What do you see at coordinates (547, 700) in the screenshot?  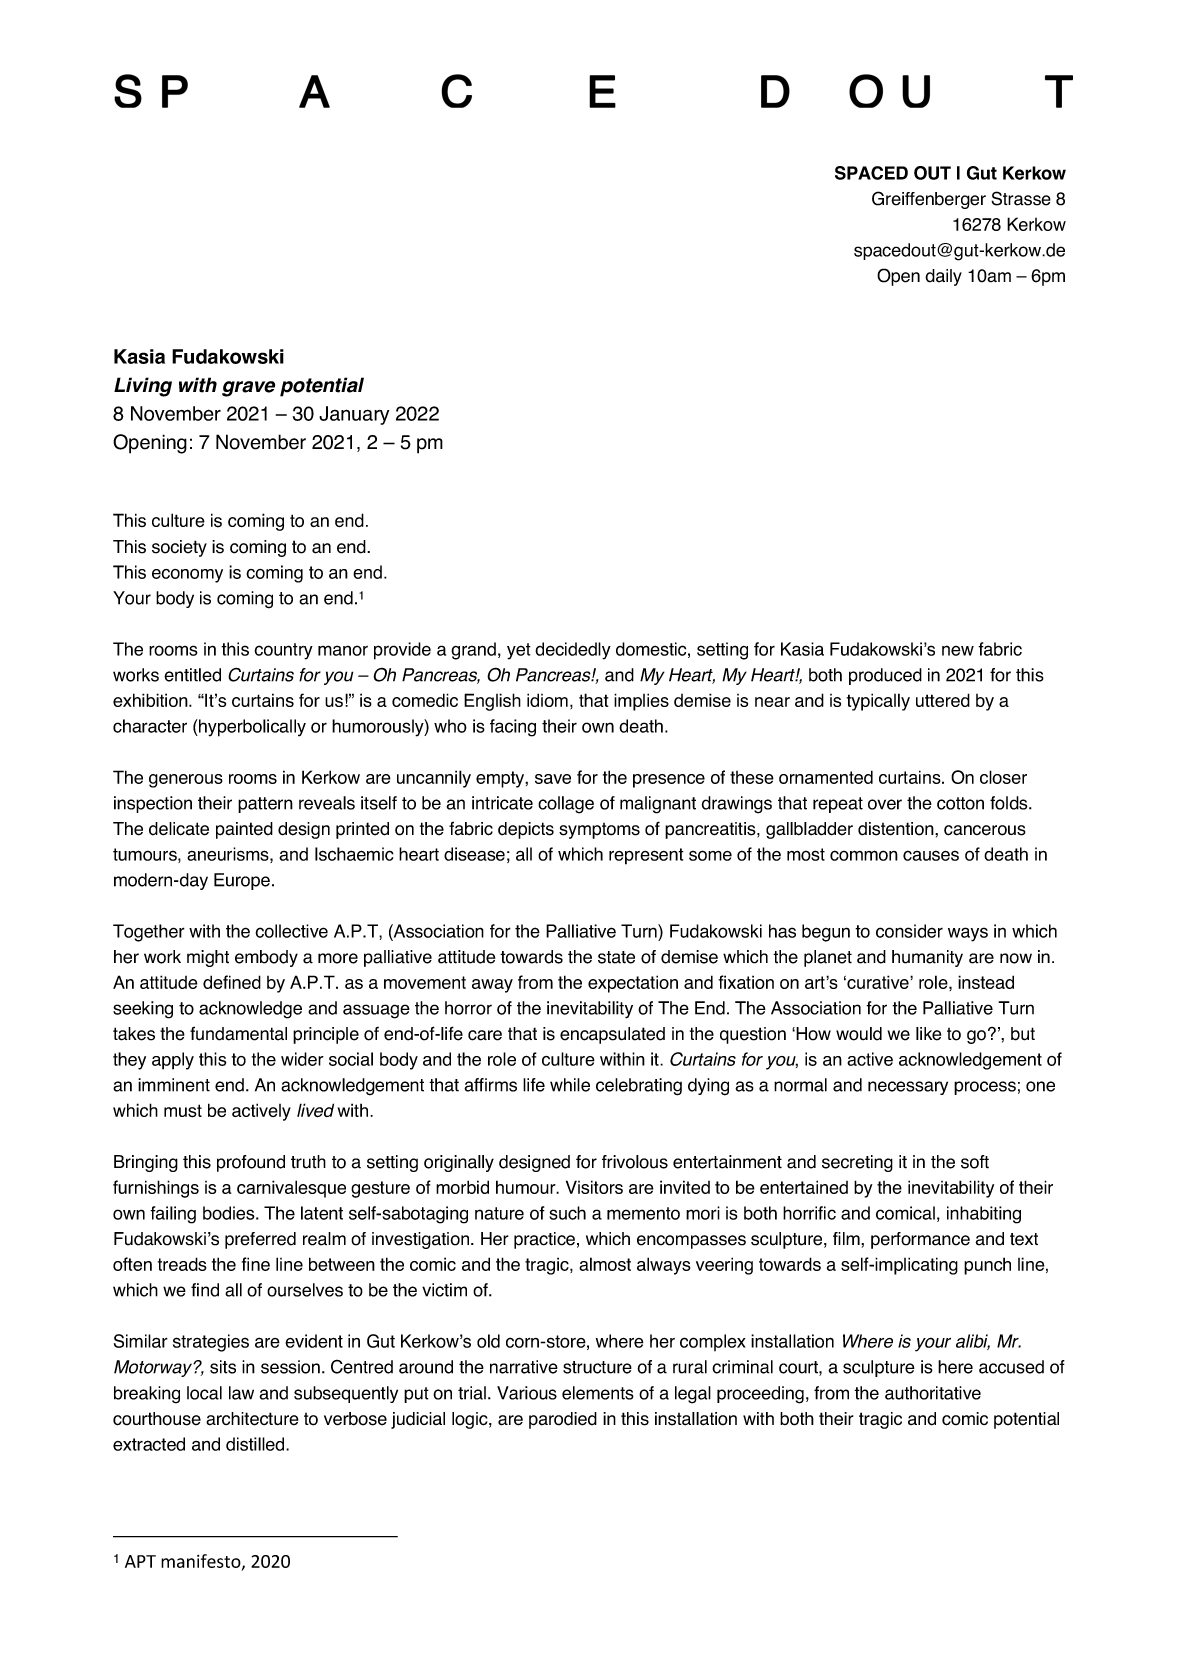 I see `idiom` at bounding box center [547, 700].
